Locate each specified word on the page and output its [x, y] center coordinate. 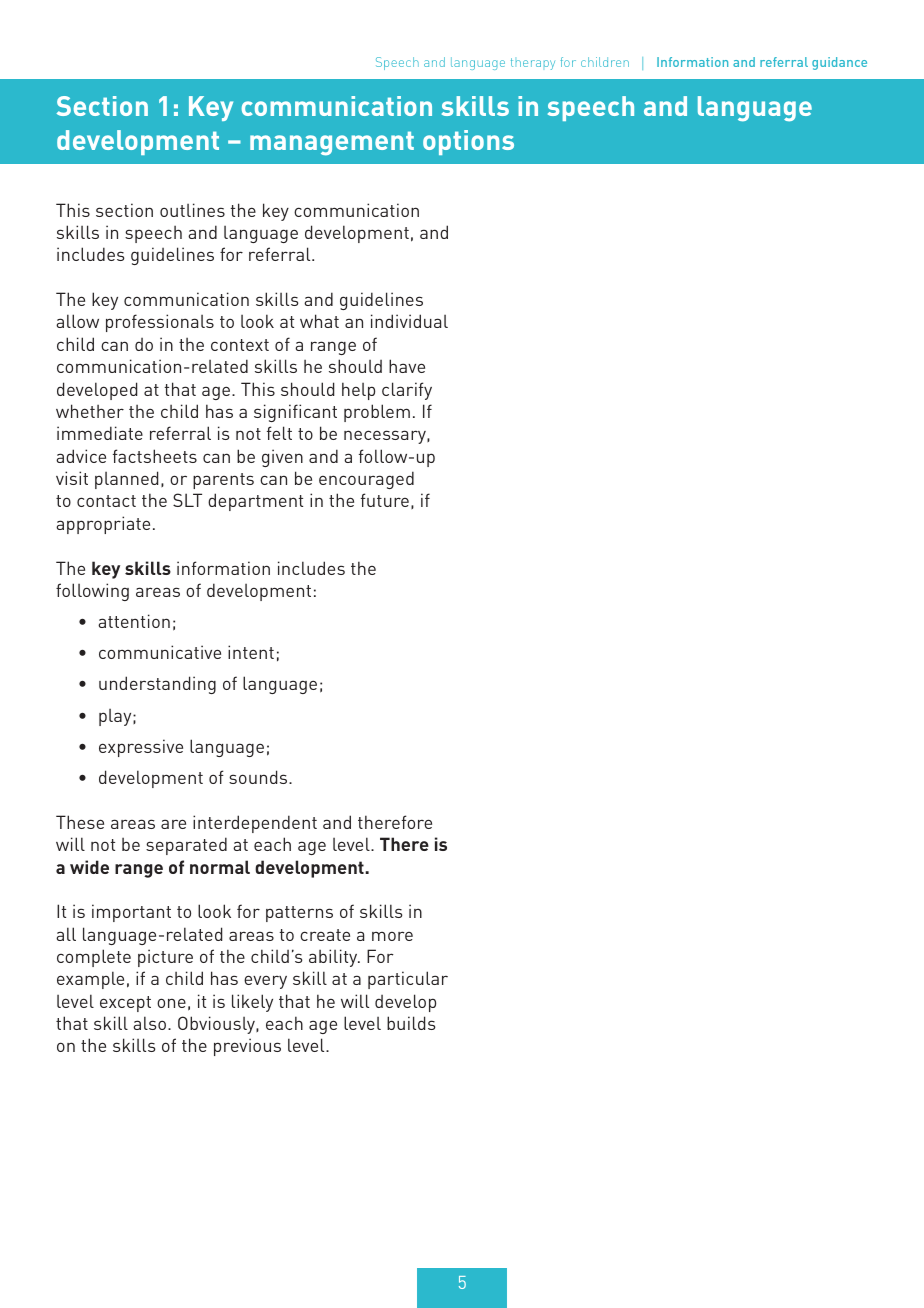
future [385, 500]
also [151, 1023]
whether [90, 411]
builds [411, 1023]
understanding [157, 685]
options [468, 142]
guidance [839, 63]
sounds [259, 777]
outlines [192, 210]
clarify [407, 391]
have [407, 366]
